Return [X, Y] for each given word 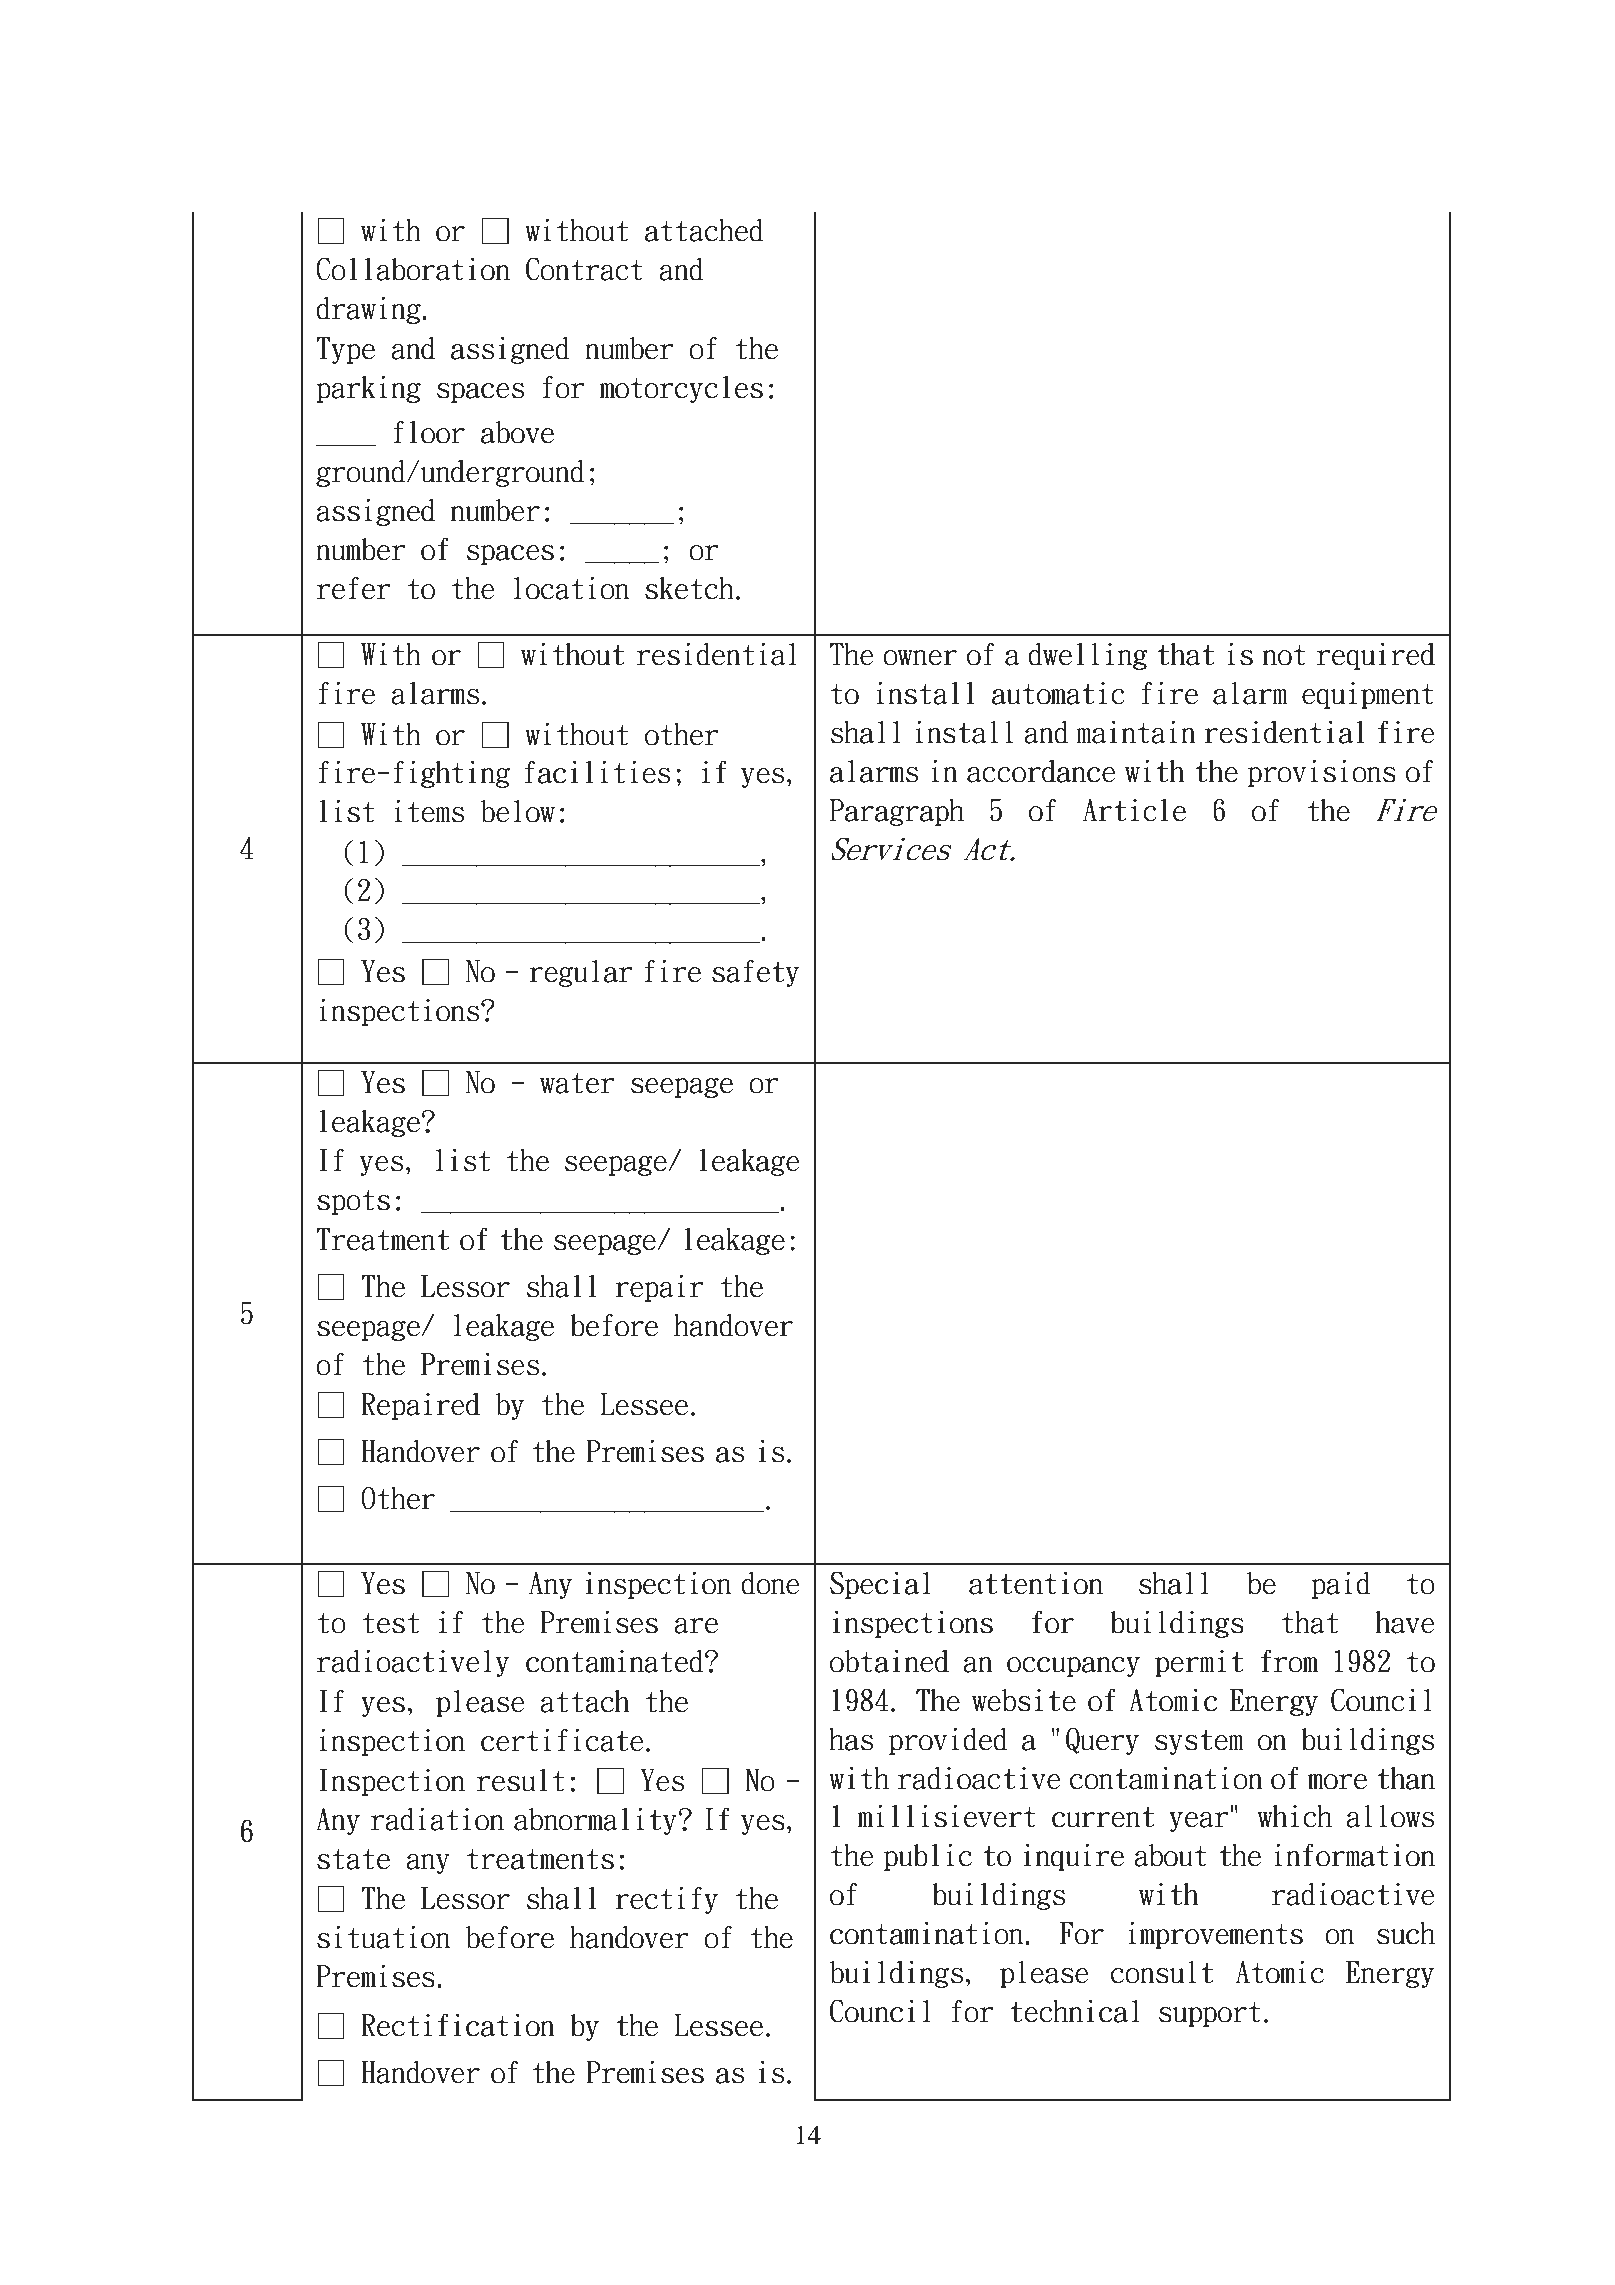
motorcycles [681, 389]
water [577, 1083]
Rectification [458, 2025]
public [928, 1857]
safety [755, 973]
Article [1134, 810]
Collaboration [413, 269]
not [1284, 655]
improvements [1215, 1935]
